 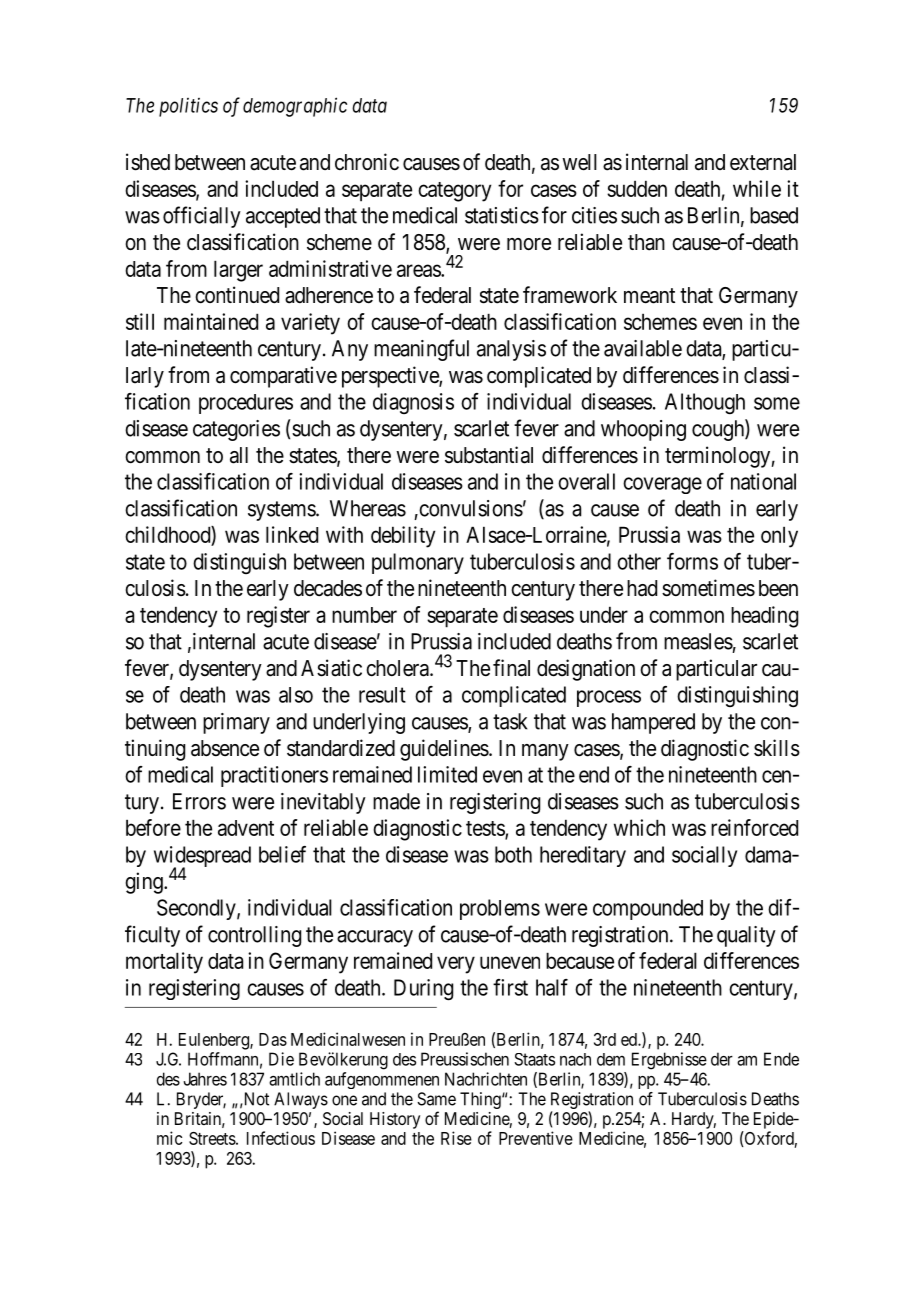 I want to click on Hardy, so click(x=694, y=1120).
